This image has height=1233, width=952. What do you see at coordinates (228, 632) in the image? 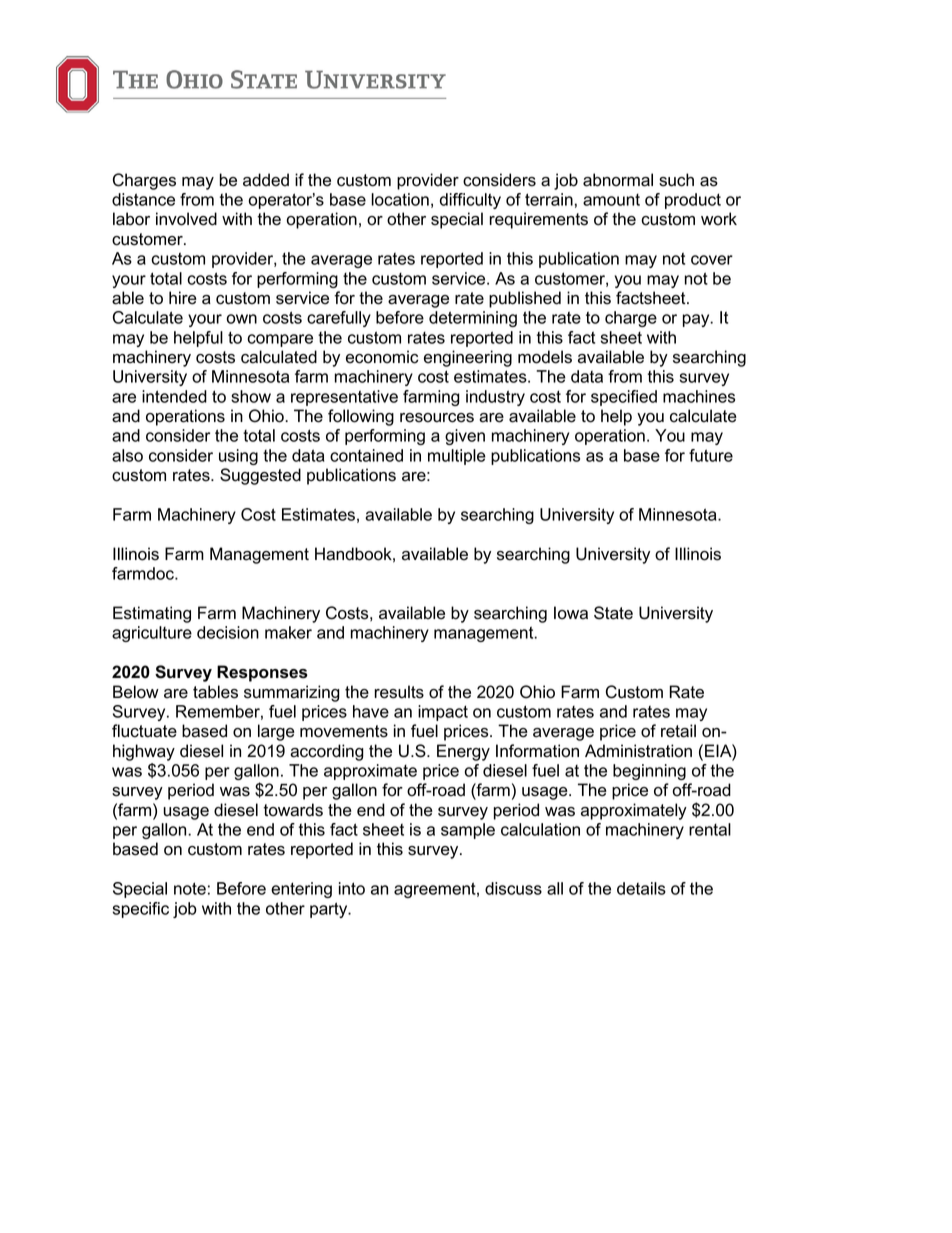
I see `decision` at bounding box center [228, 632].
